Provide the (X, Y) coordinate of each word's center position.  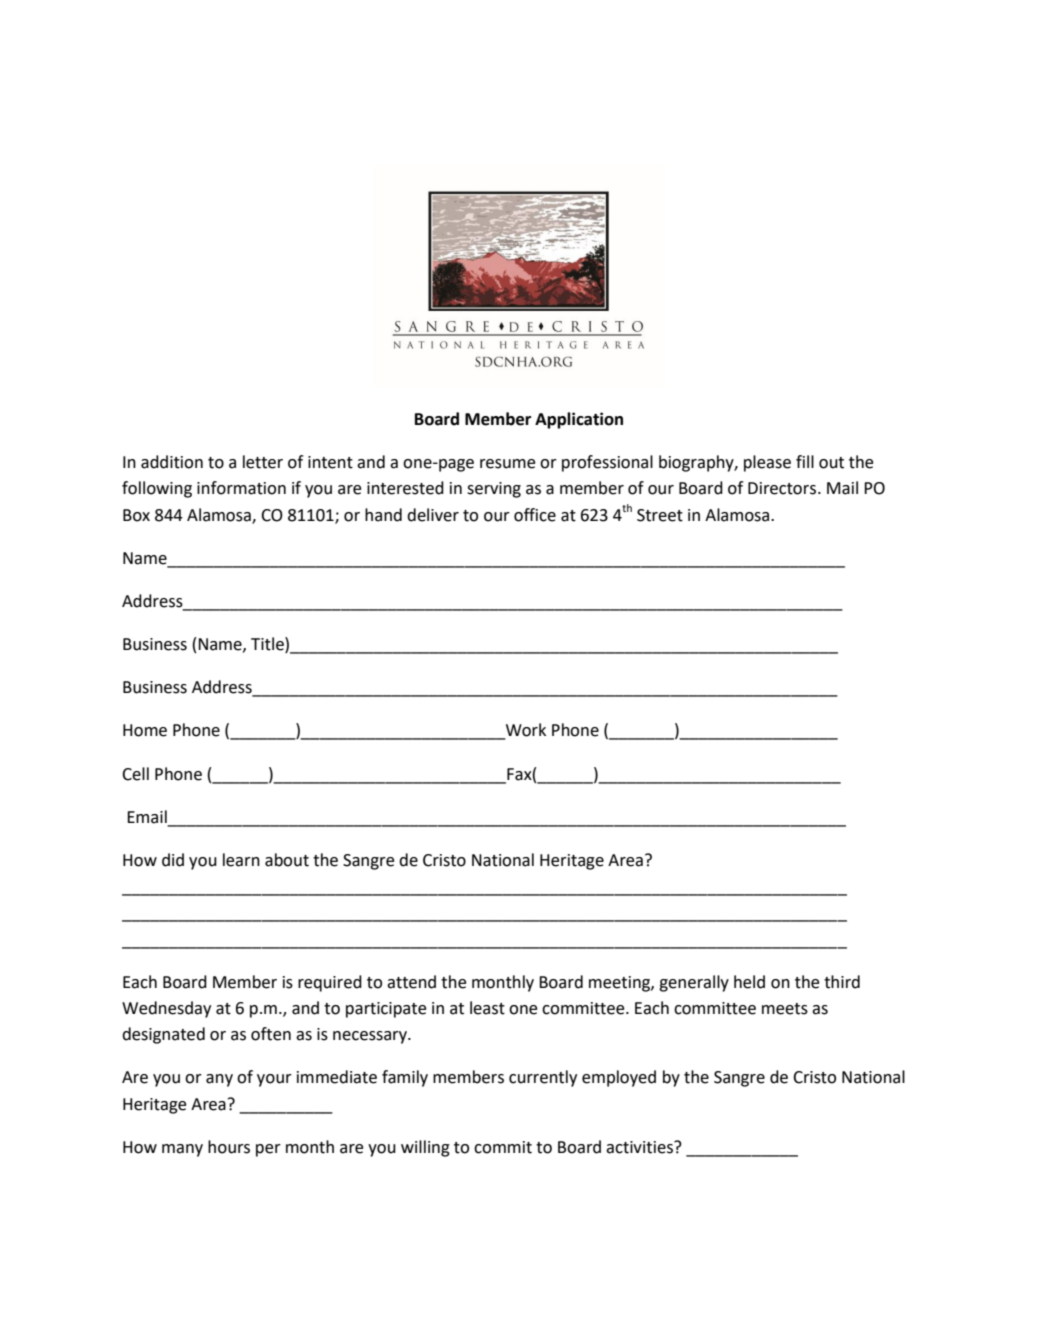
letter (263, 462)
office (535, 515)
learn (241, 860)
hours (229, 1147)
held (749, 982)
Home (145, 730)
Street (660, 515)
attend (411, 982)
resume (507, 464)
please (767, 463)
